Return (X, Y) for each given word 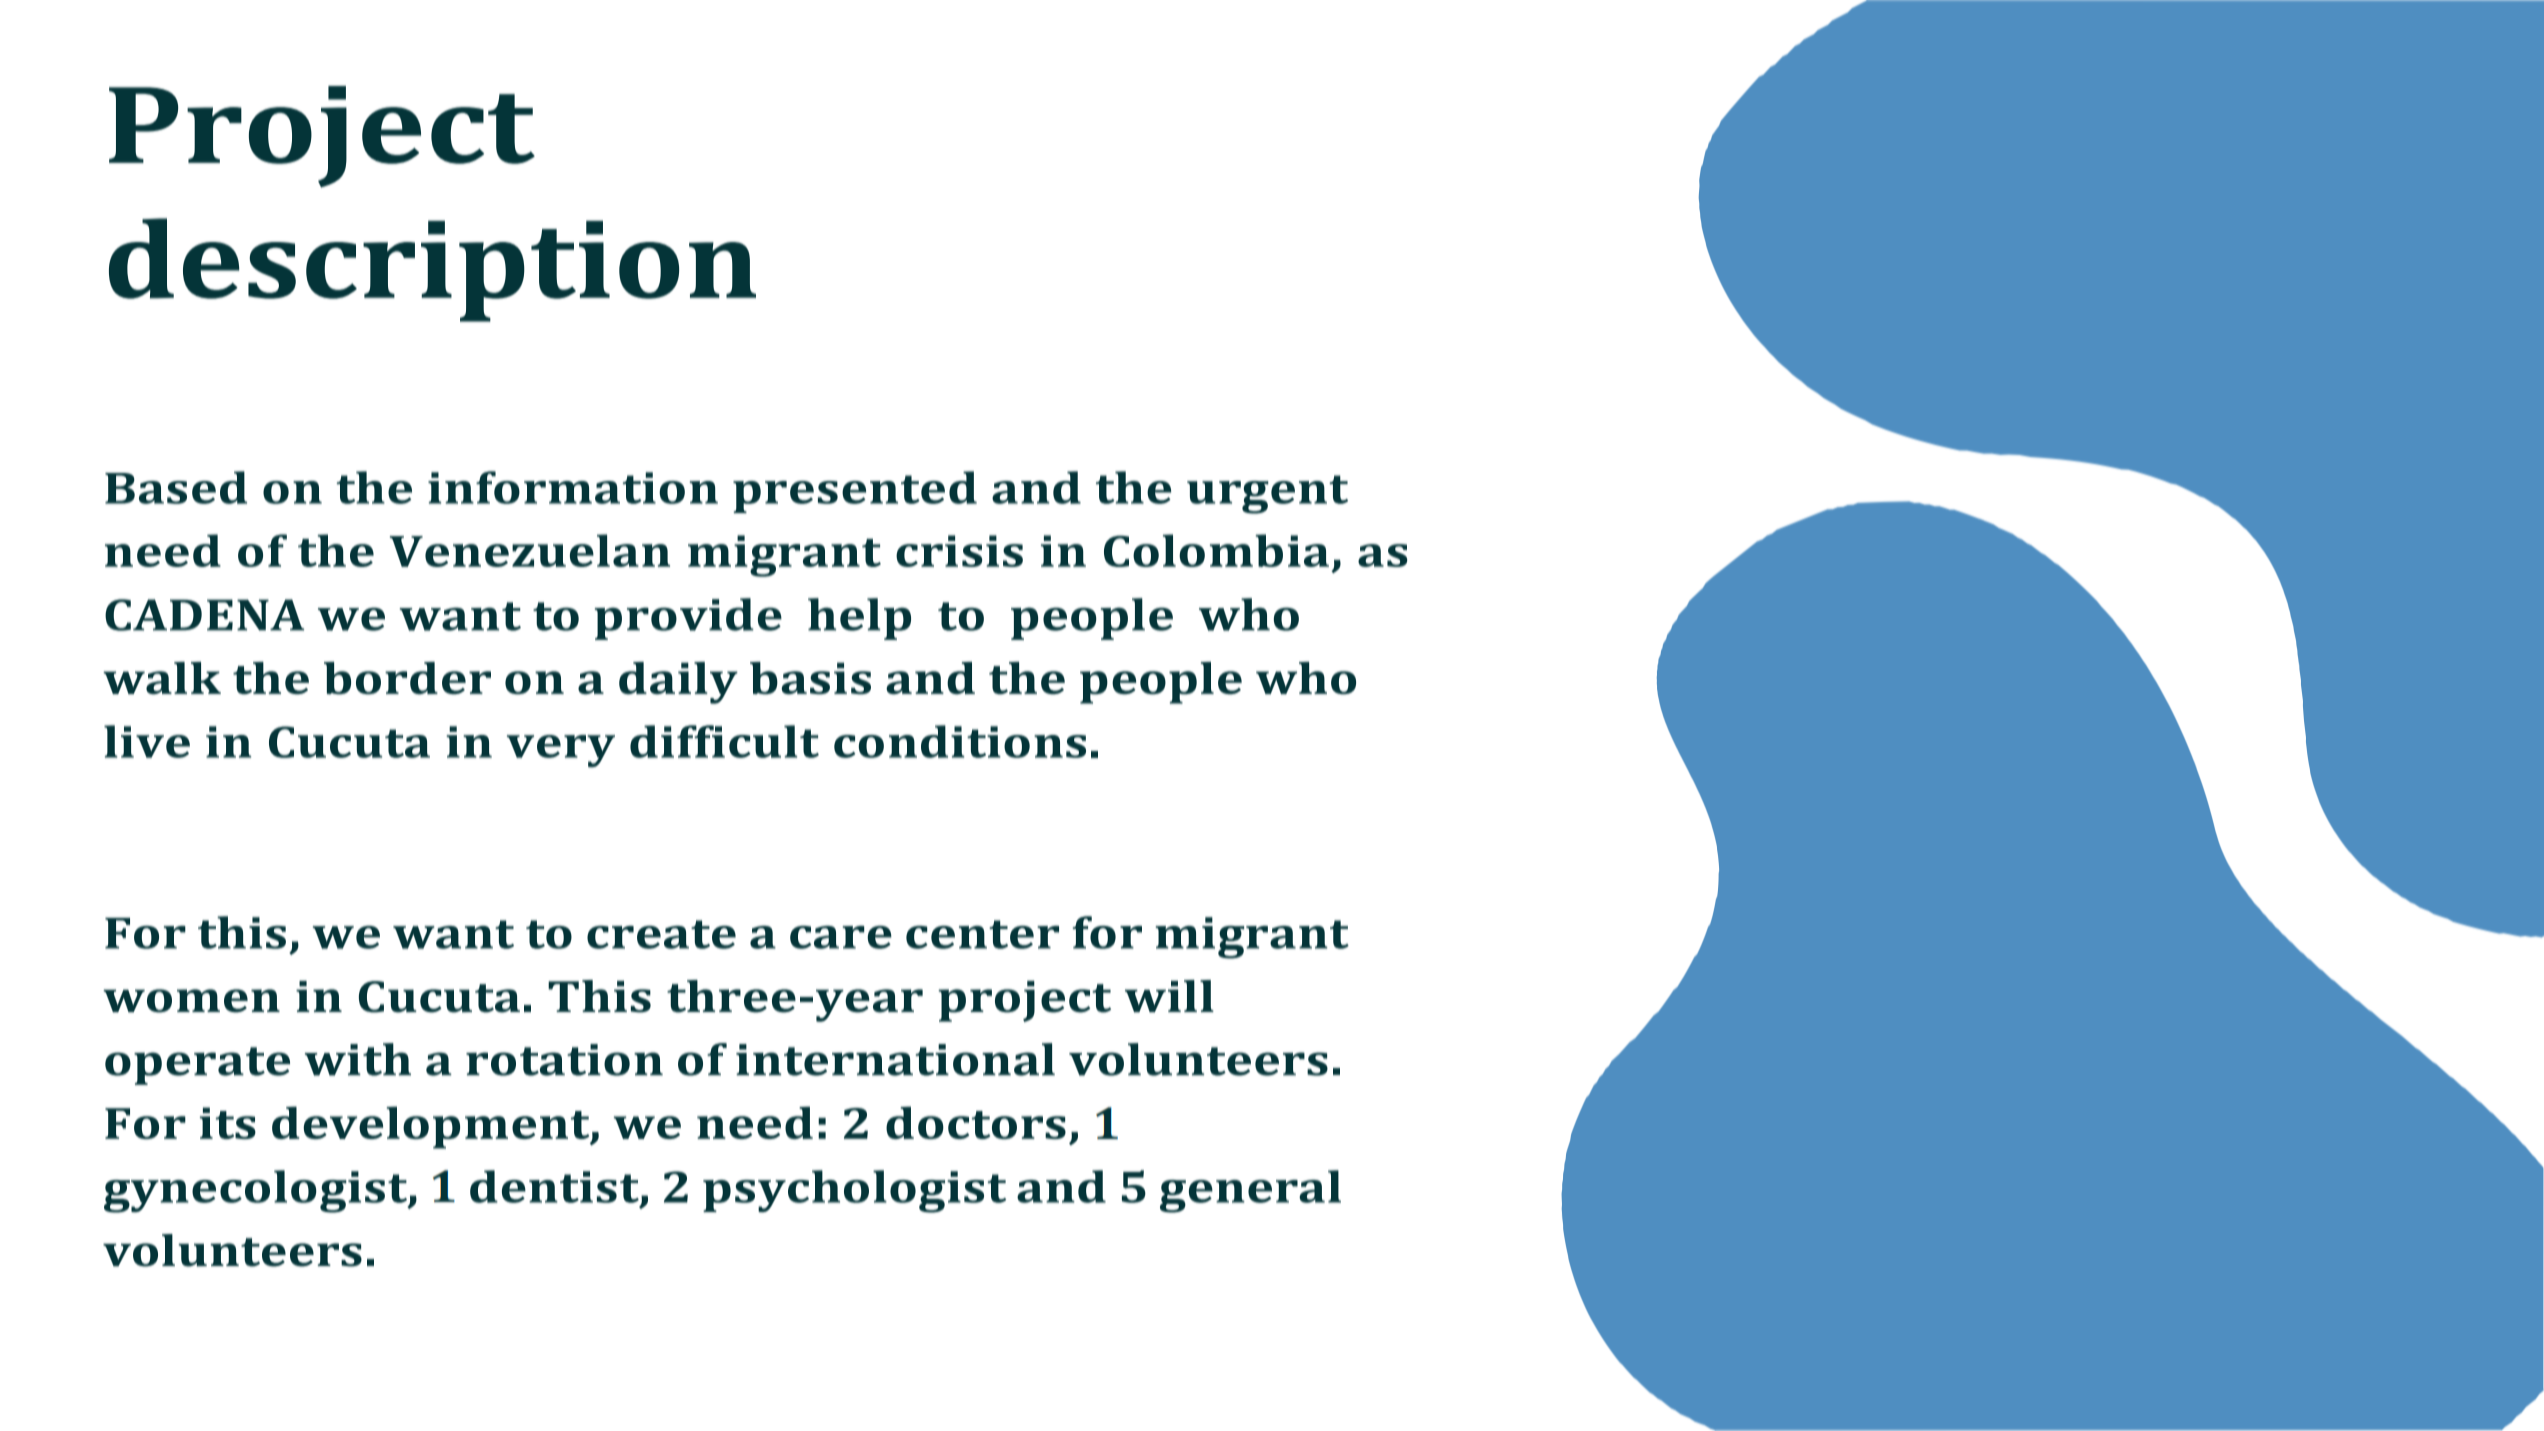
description (432, 270)
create (661, 934)
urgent (1267, 494)
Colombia (1216, 550)
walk (162, 678)
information (573, 487)
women (191, 1001)
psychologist (854, 1191)
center (982, 934)
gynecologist (257, 1191)
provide (688, 619)
